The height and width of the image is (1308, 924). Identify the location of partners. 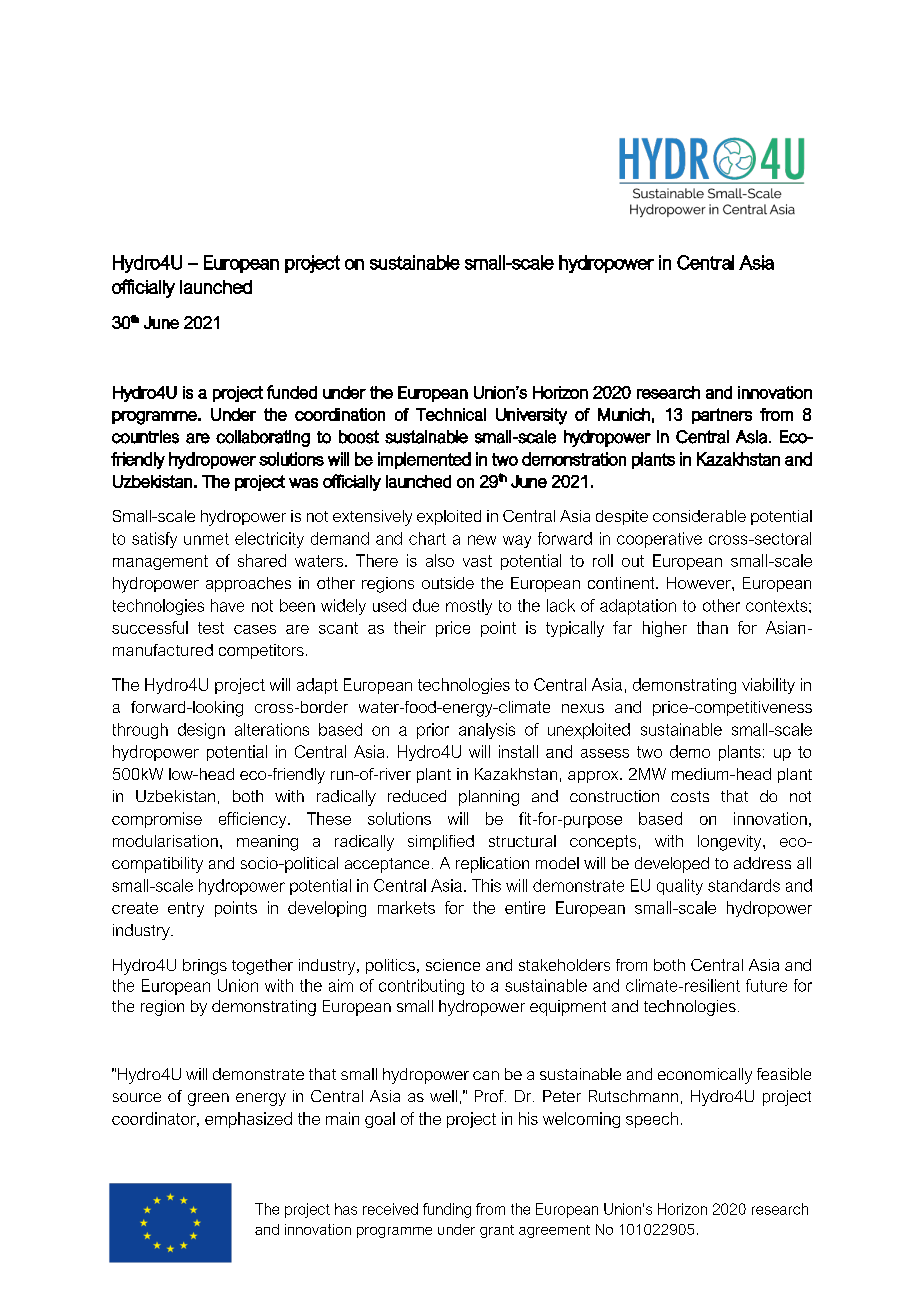
(722, 416).
